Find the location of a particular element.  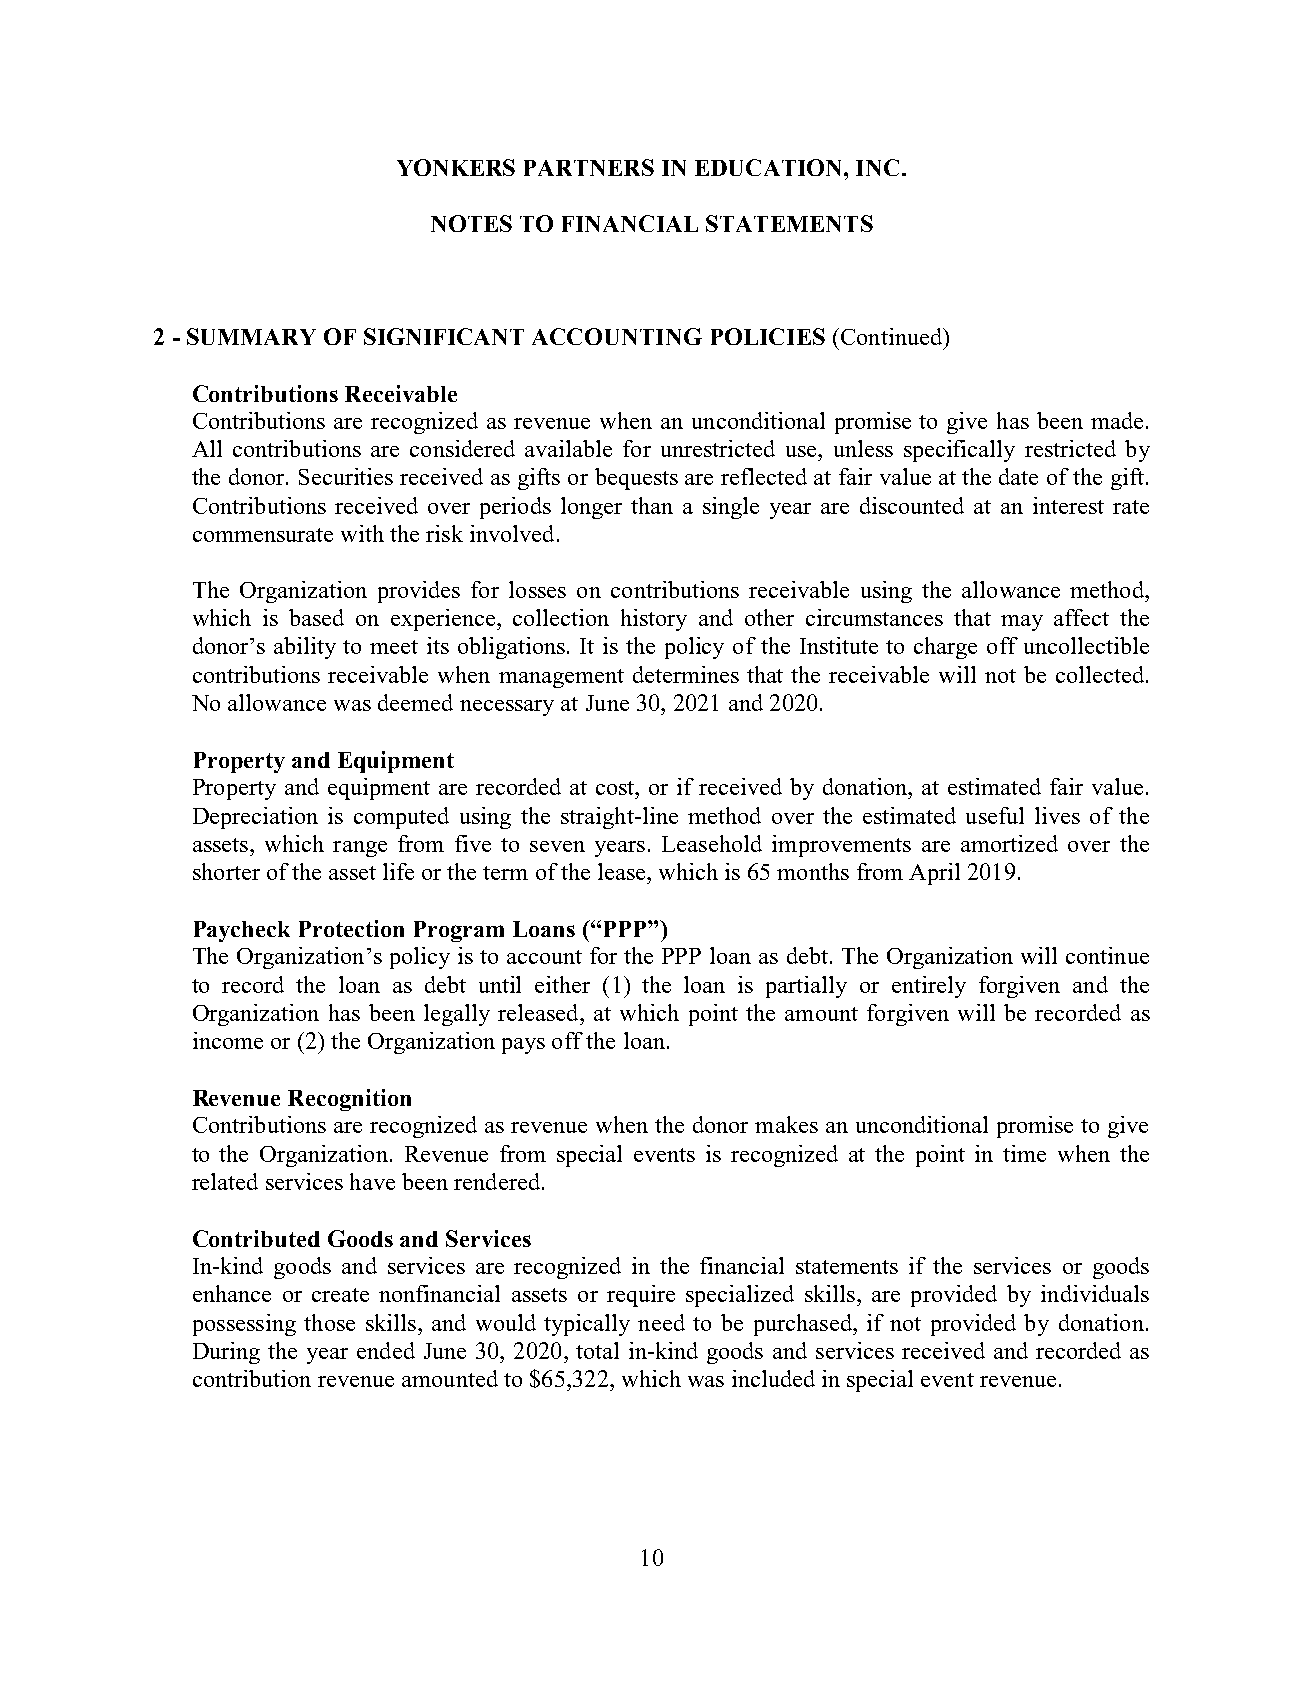

those is located at coordinates (329, 1322).
